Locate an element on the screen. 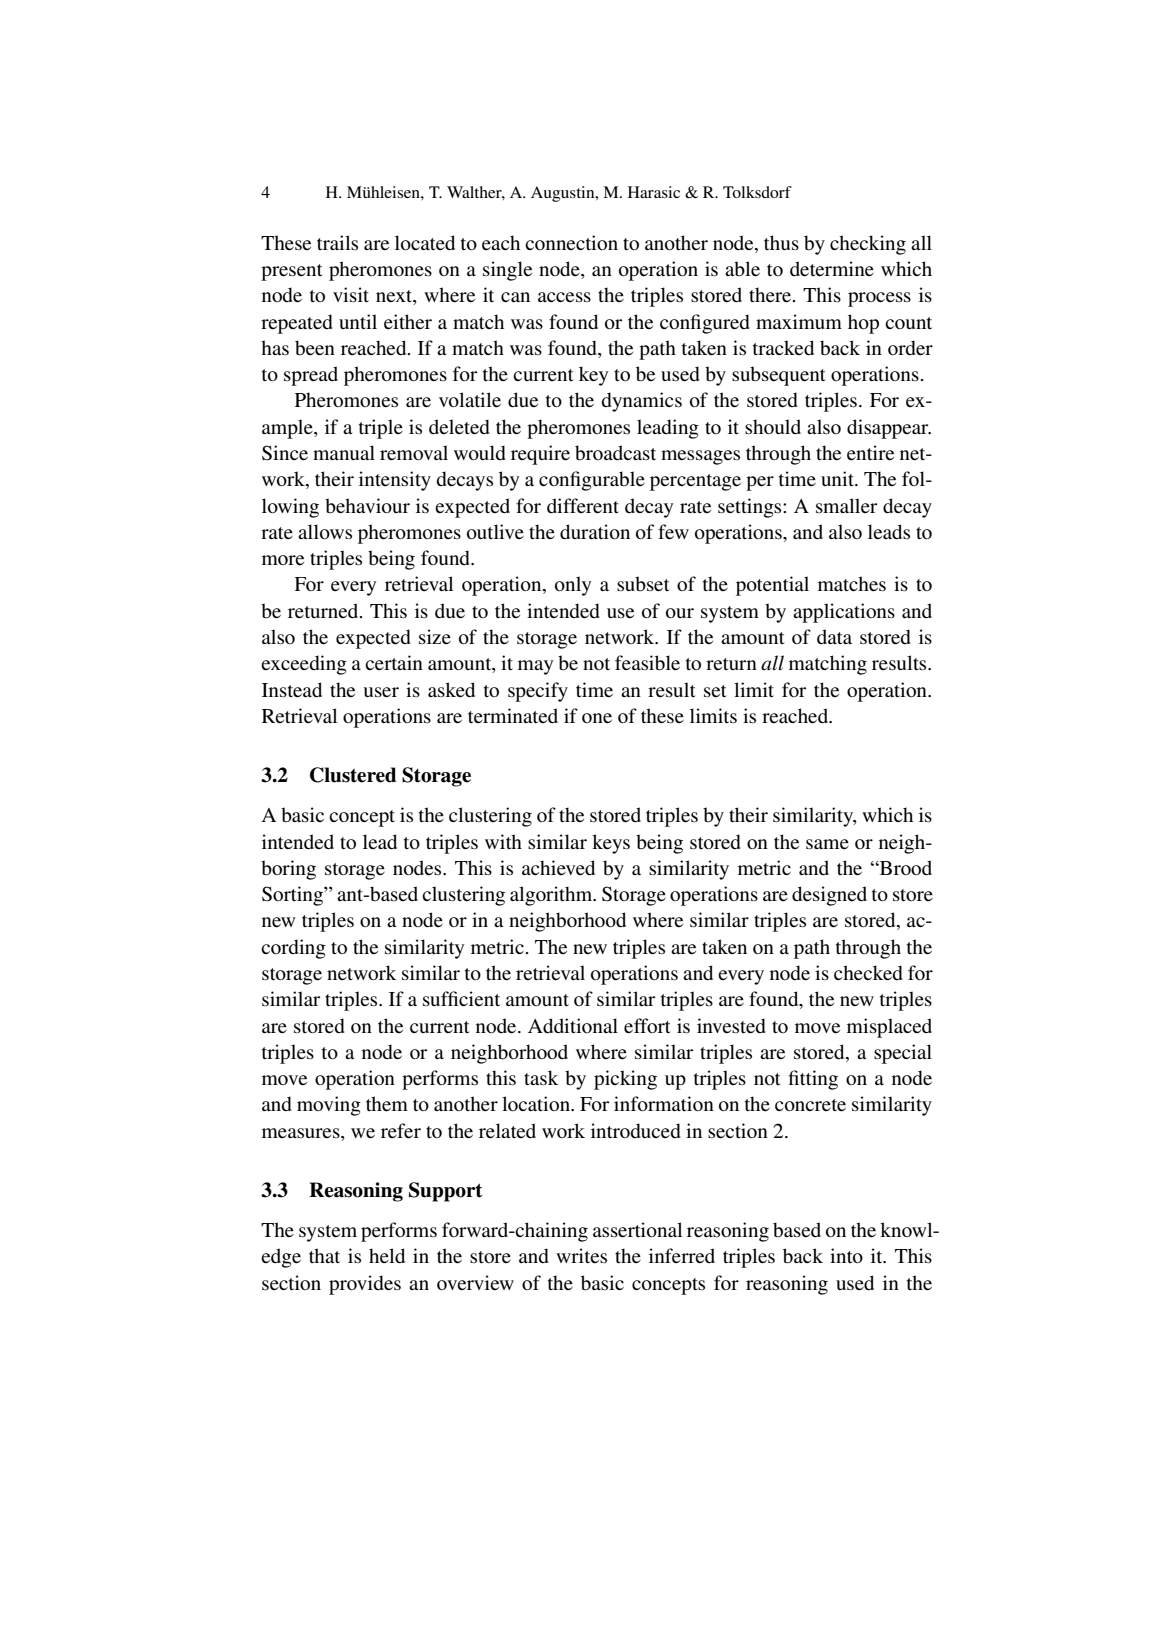  different is located at coordinates (583, 506).
